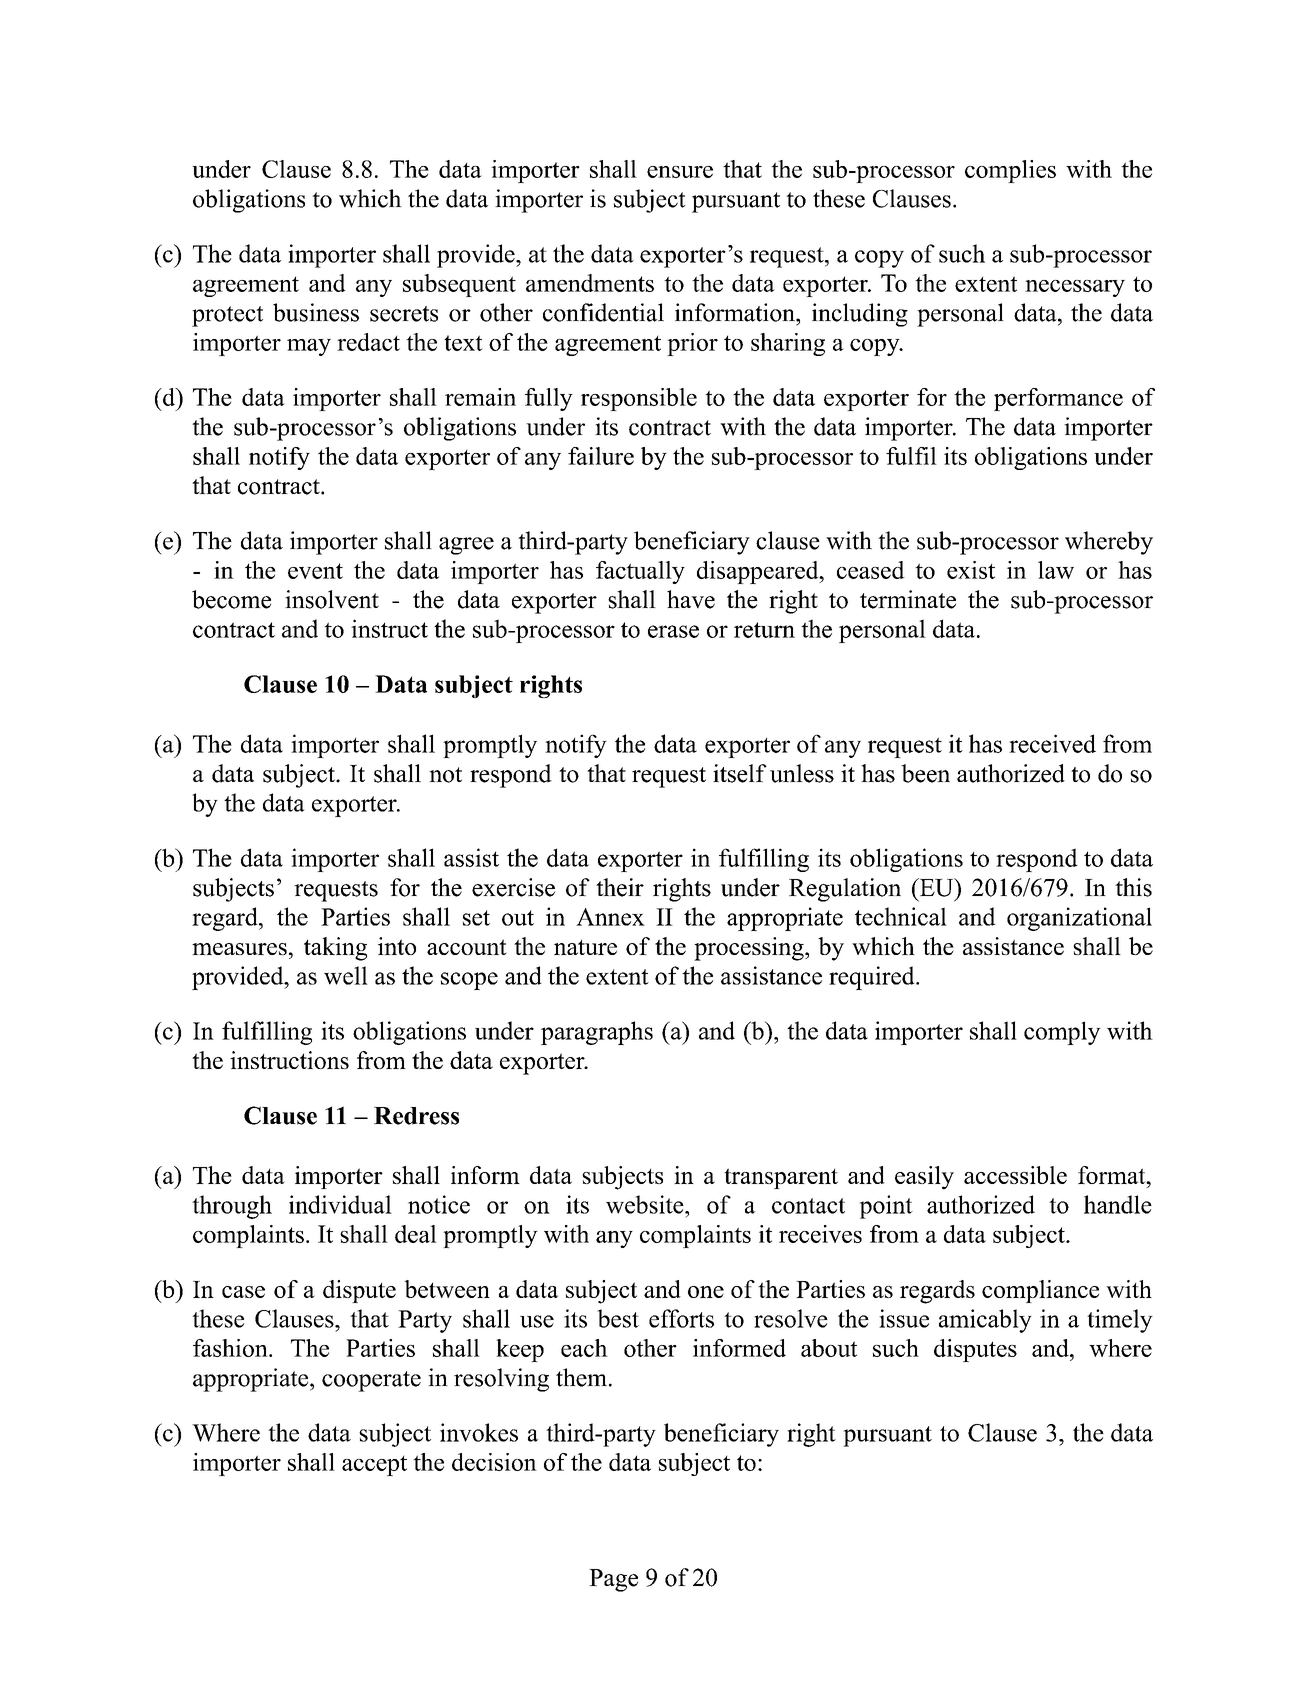 This document has height=1691, width=1307. Describe the element at coordinates (680, 172) in the document. I see `ensure` at that location.
